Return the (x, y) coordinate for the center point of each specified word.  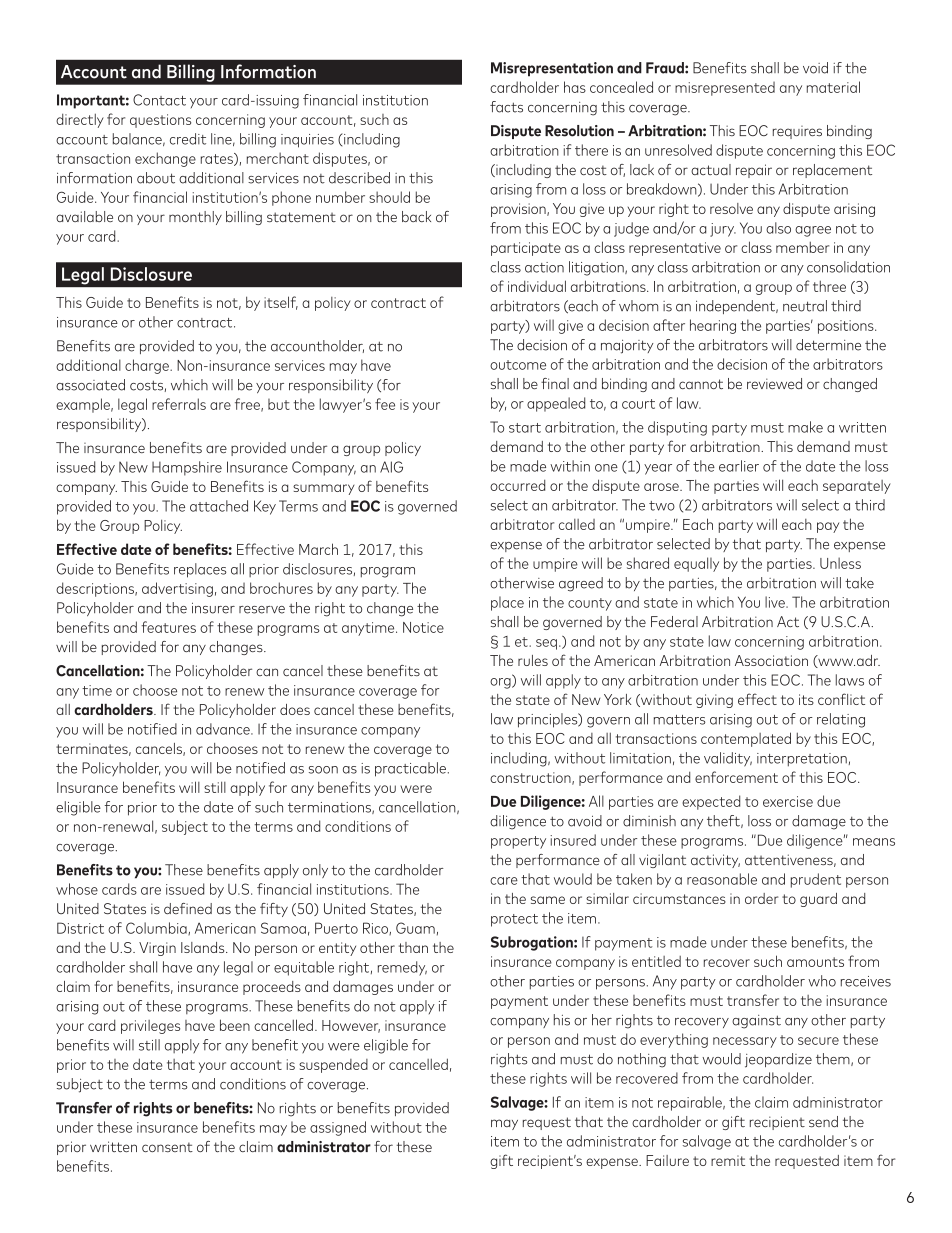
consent (167, 1147)
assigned (338, 1128)
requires (797, 132)
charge (148, 366)
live (776, 602)
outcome (518, 365)
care (504, 881)
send (823, 1121)
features (168, 627)
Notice (423, 627)
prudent (816, 880)
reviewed (774, 383)
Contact (159, 100)
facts (506, 107)
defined (188, 908)
